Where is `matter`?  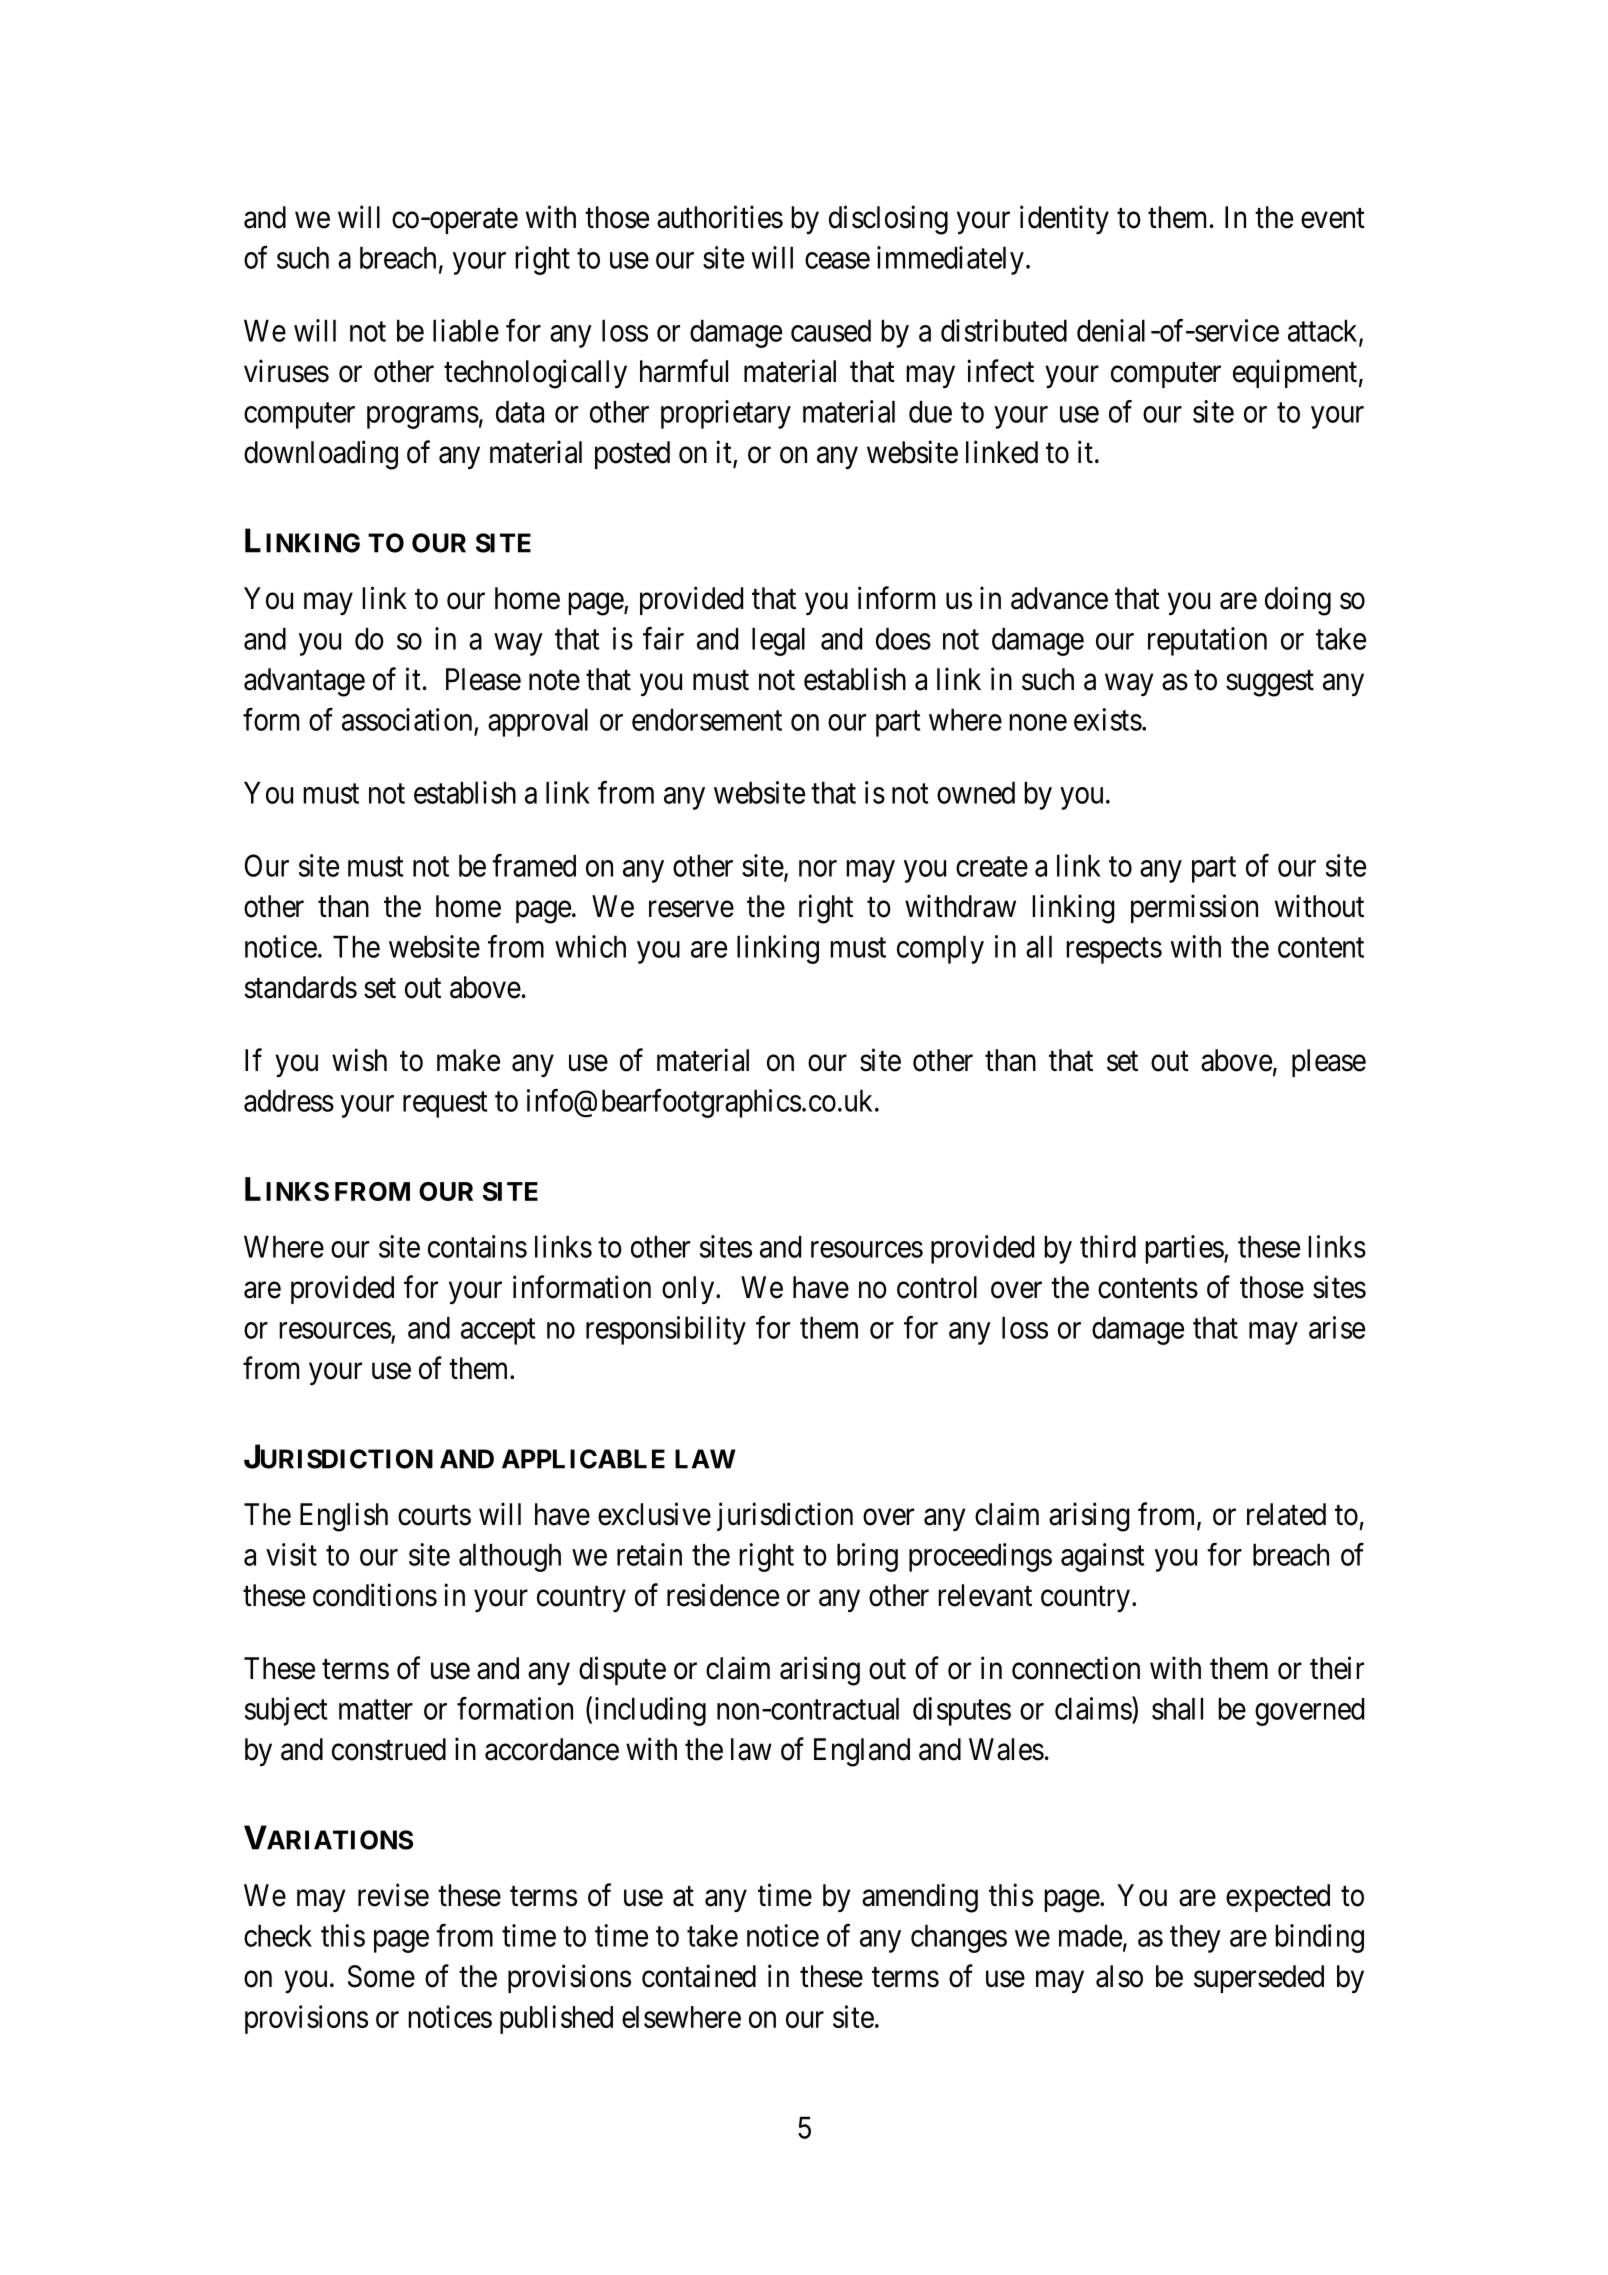 matter is located at coordinates (376, 1710).
